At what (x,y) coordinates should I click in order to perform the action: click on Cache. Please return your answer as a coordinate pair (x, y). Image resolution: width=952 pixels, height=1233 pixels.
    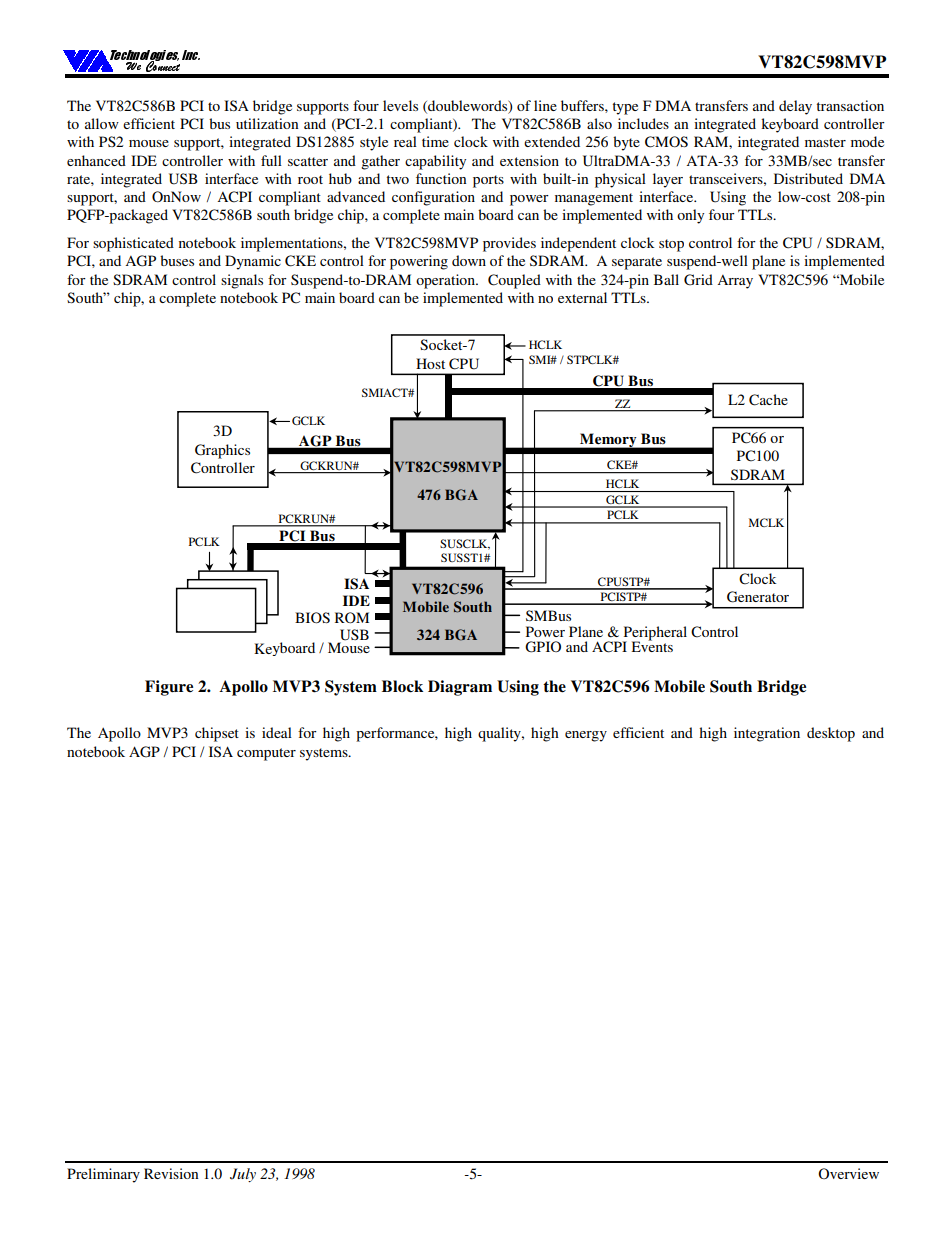
    Looking at the image, I should click on (768, 400).
